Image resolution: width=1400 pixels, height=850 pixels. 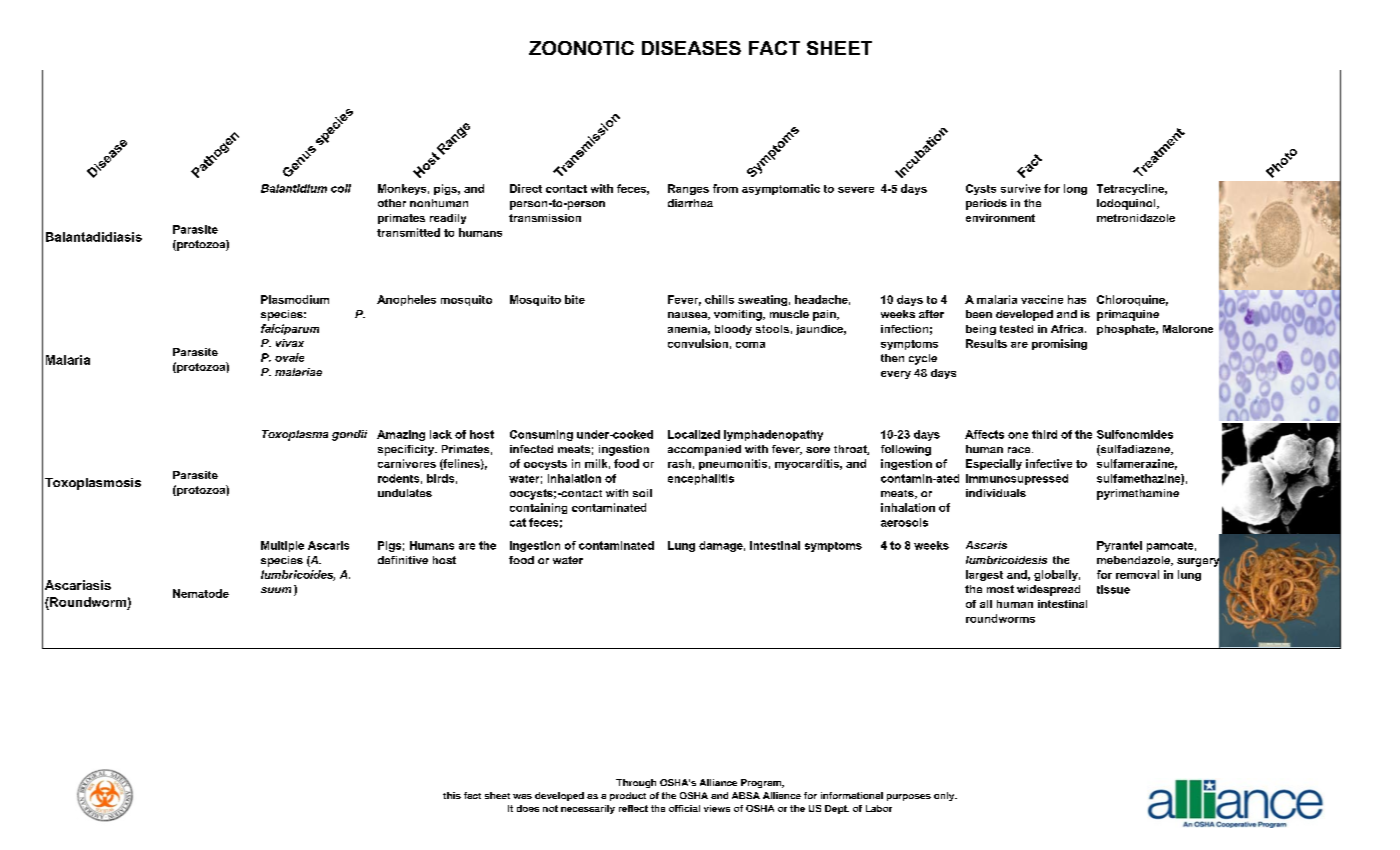 What do you see at coordinates (642, 493) in the image?
I see `soil` at bounding box center [642, 493].
